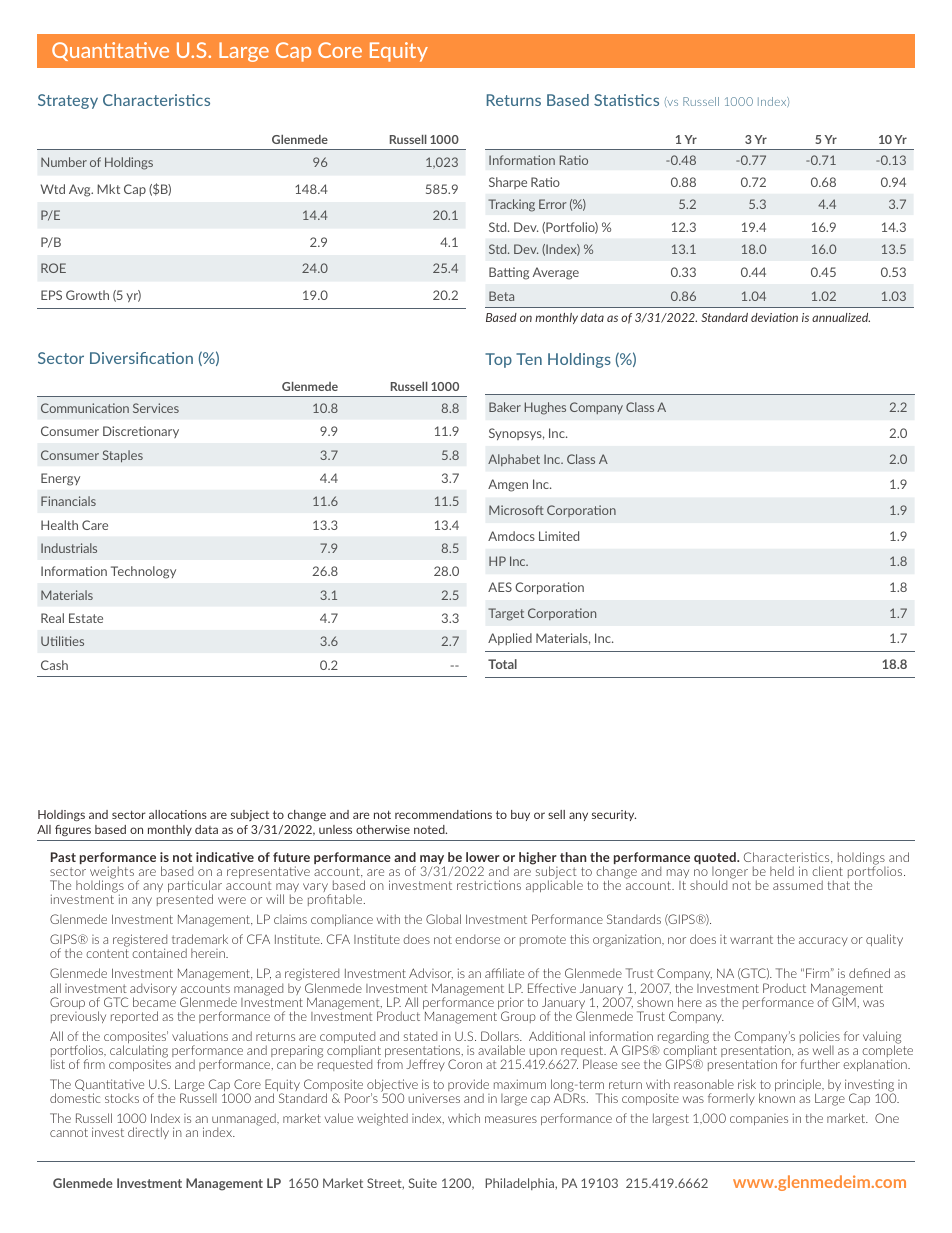 The image size is (952, 1233). Describe the element at coordinates (505, 407) in the page. I see `Baker` at that location.
